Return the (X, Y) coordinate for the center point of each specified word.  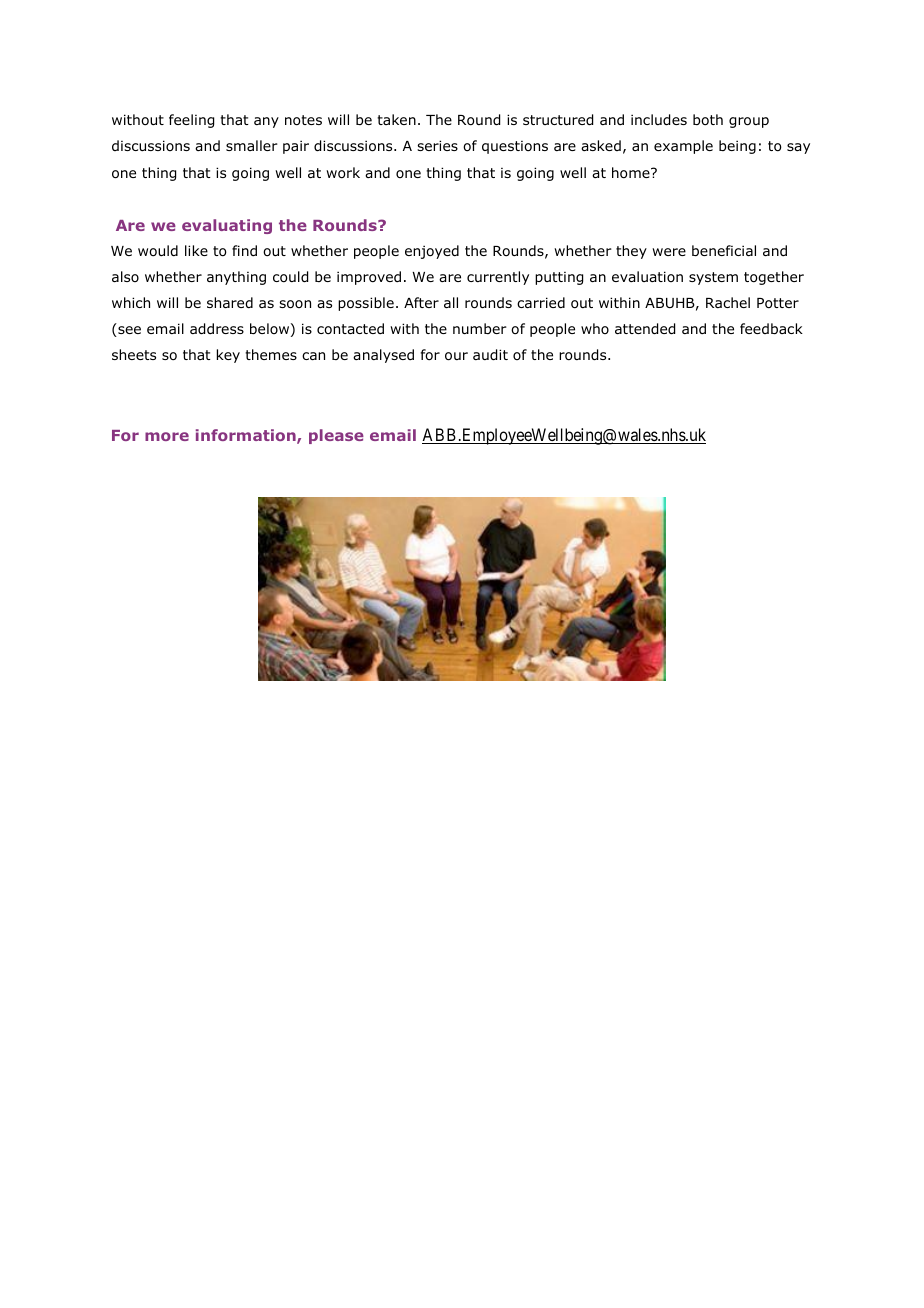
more (167, 436)
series (437, 145)
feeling (191, 121)
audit (490, 355)
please (336, 436)
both (708, 119)
